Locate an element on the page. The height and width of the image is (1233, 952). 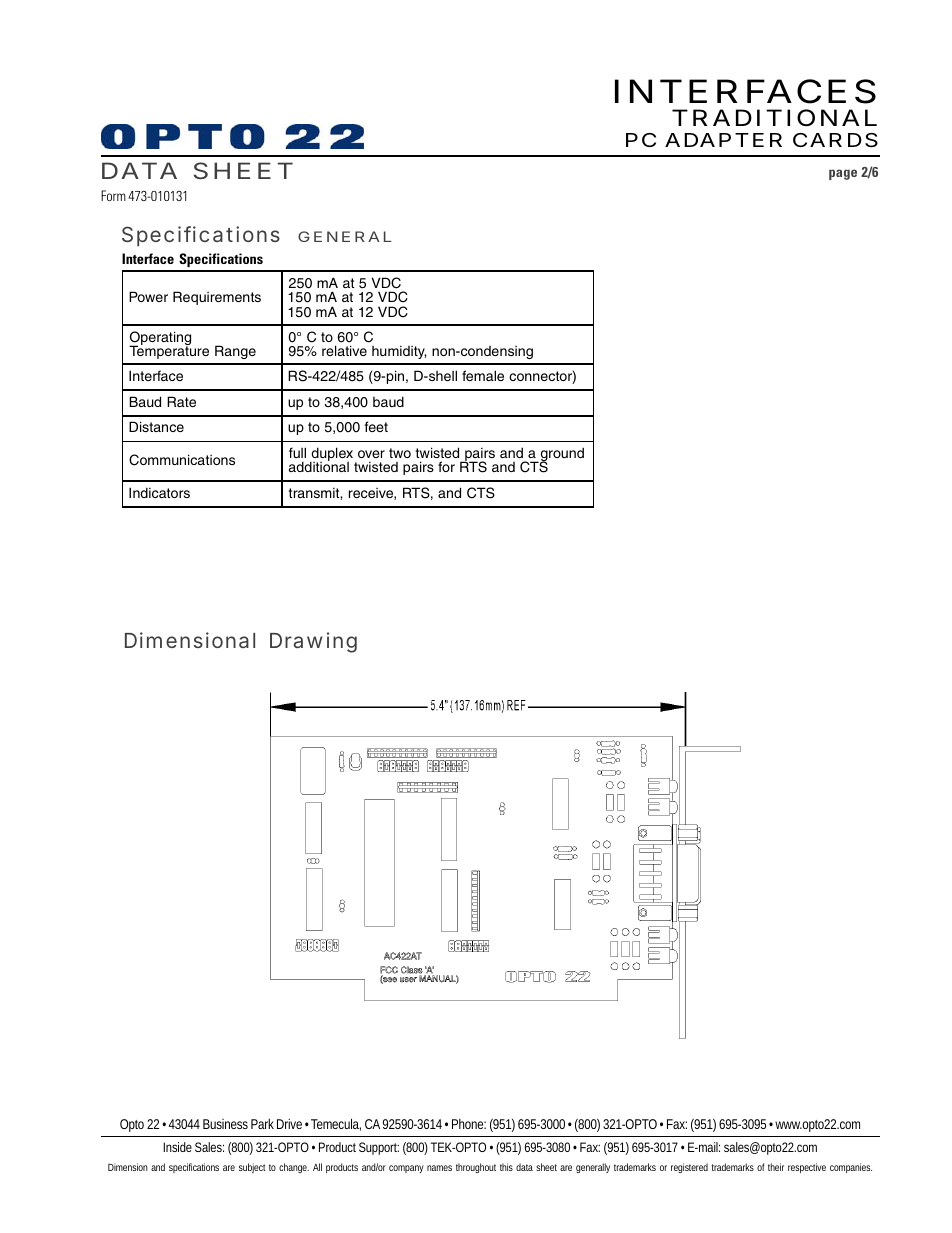
throughout is located at coordinates (476, 1168).
